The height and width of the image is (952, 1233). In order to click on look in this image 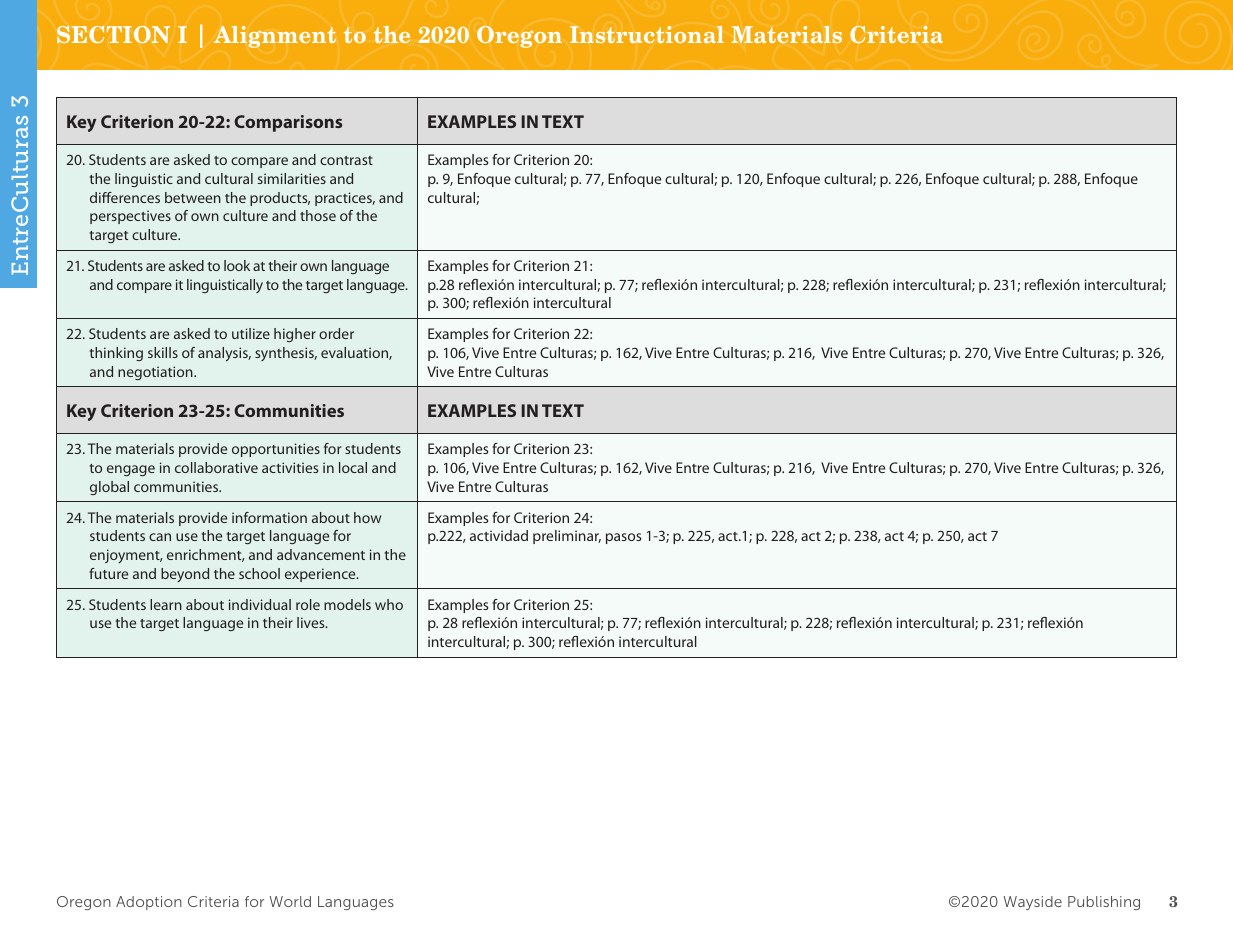, I will do `click(237, 265)`.
